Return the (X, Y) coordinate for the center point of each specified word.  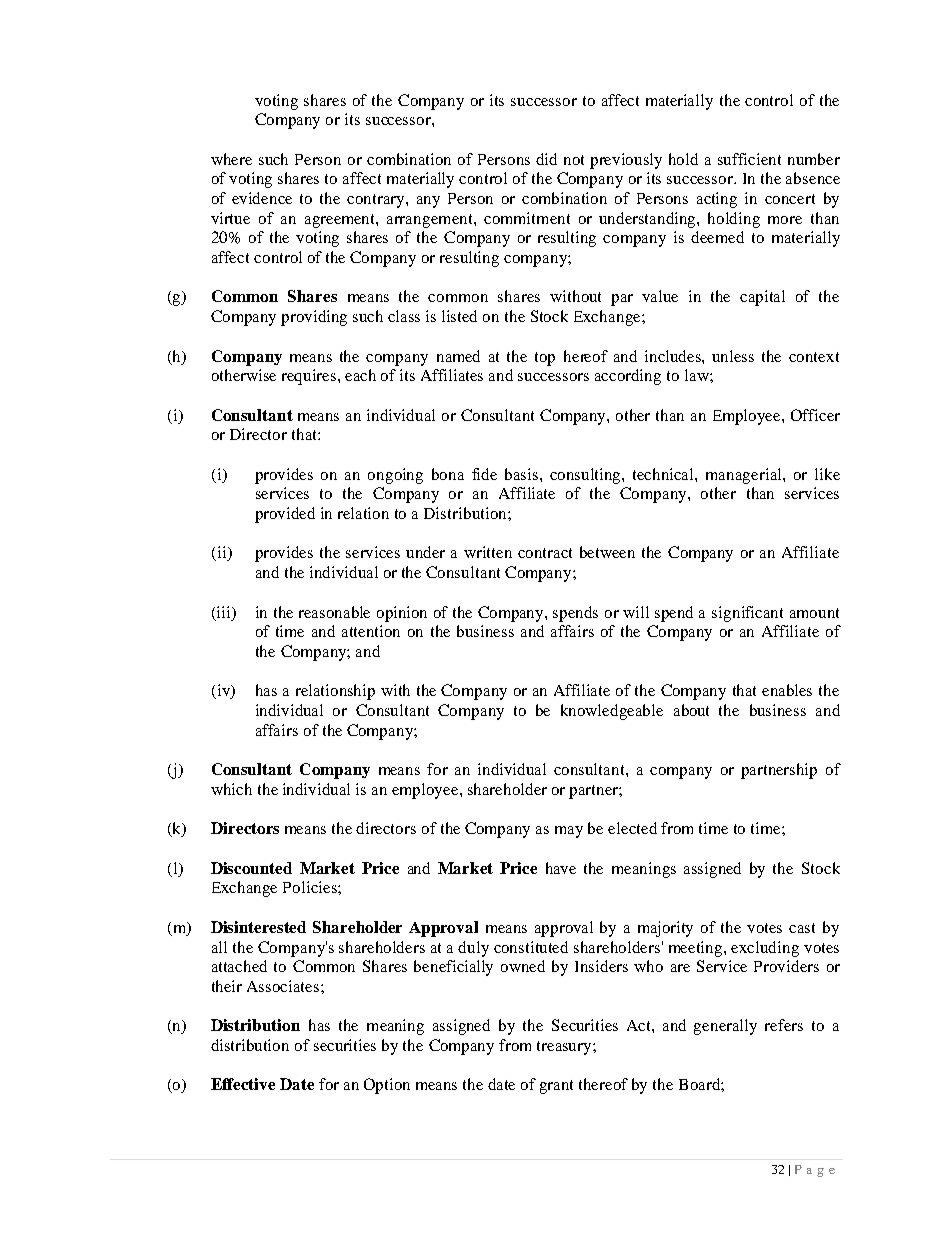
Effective (243, 1084)
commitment (527, 218)
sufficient (749, 159)
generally (725, 1027)
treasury (565, 1048)
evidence (262, 198)
